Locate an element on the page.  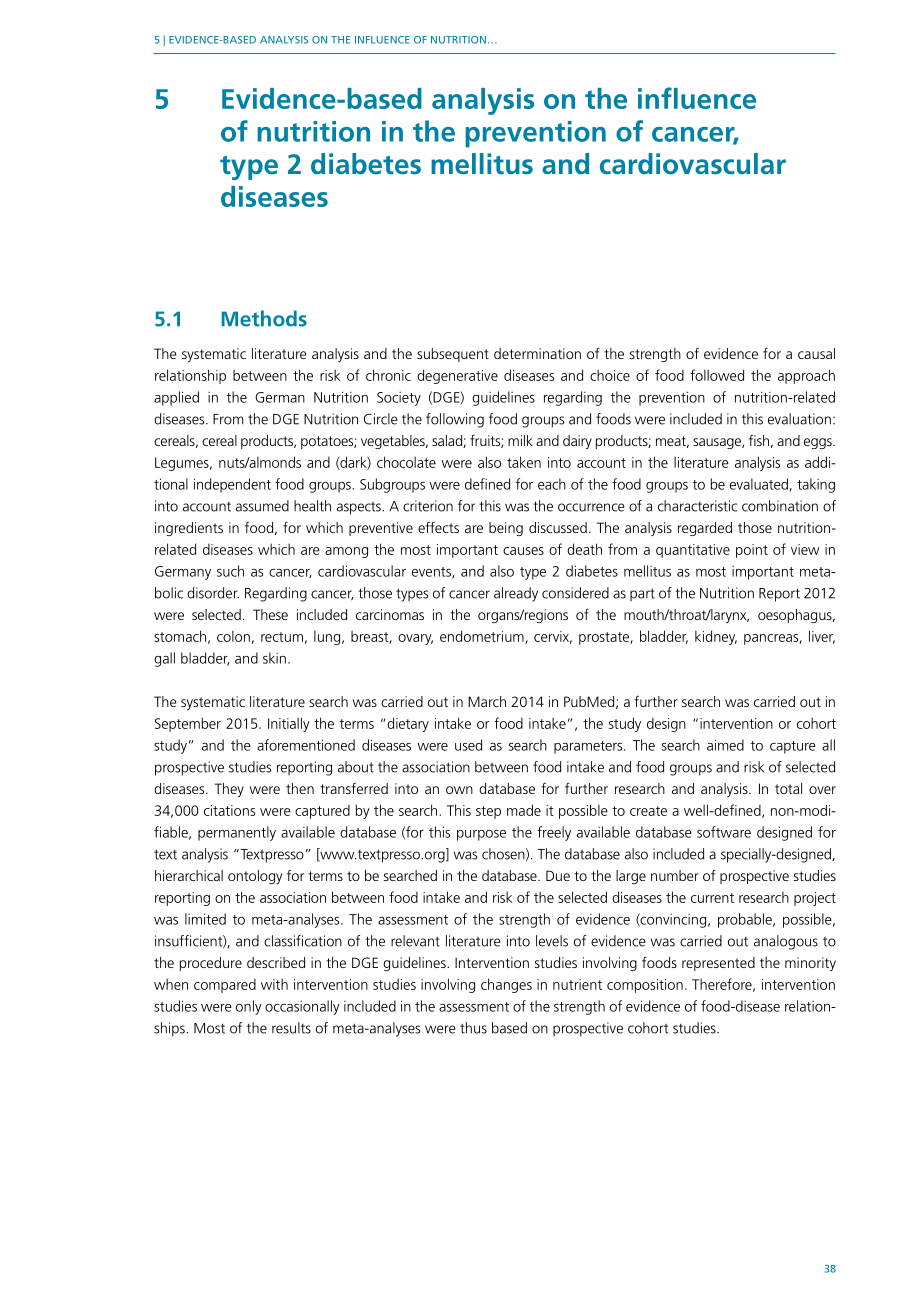
point is located at coordinates (752, 551).
